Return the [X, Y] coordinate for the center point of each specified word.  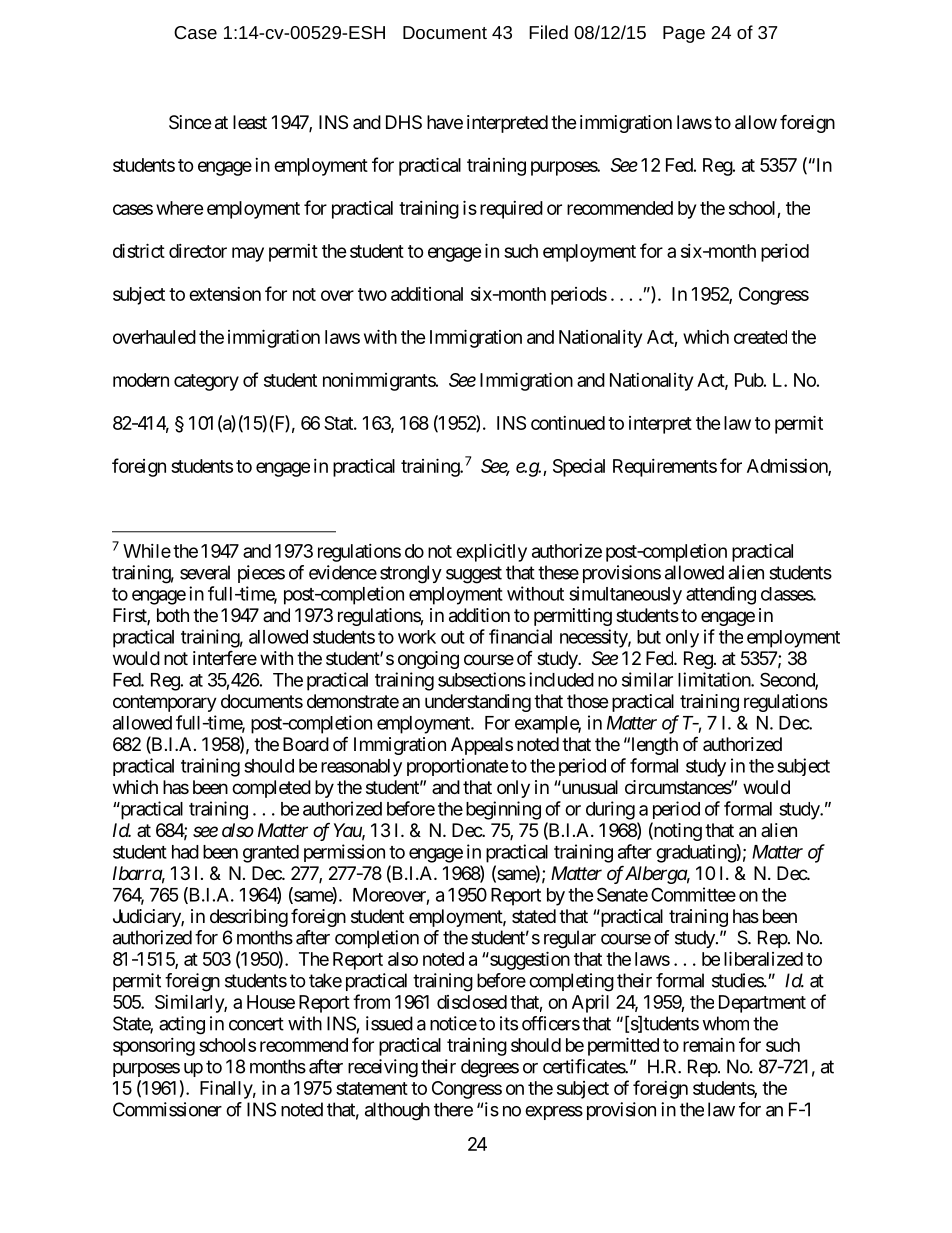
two [372, 294]
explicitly [491, 552]
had [185, 852]
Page [684, 34]
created [760, 337]
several [205, 572]
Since [190, 122]
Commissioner [167, 1109]
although [397, 1111]
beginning [503, 810]
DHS [404, 122]
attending [721, 595]
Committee [693, 894]
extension [225, 294]
